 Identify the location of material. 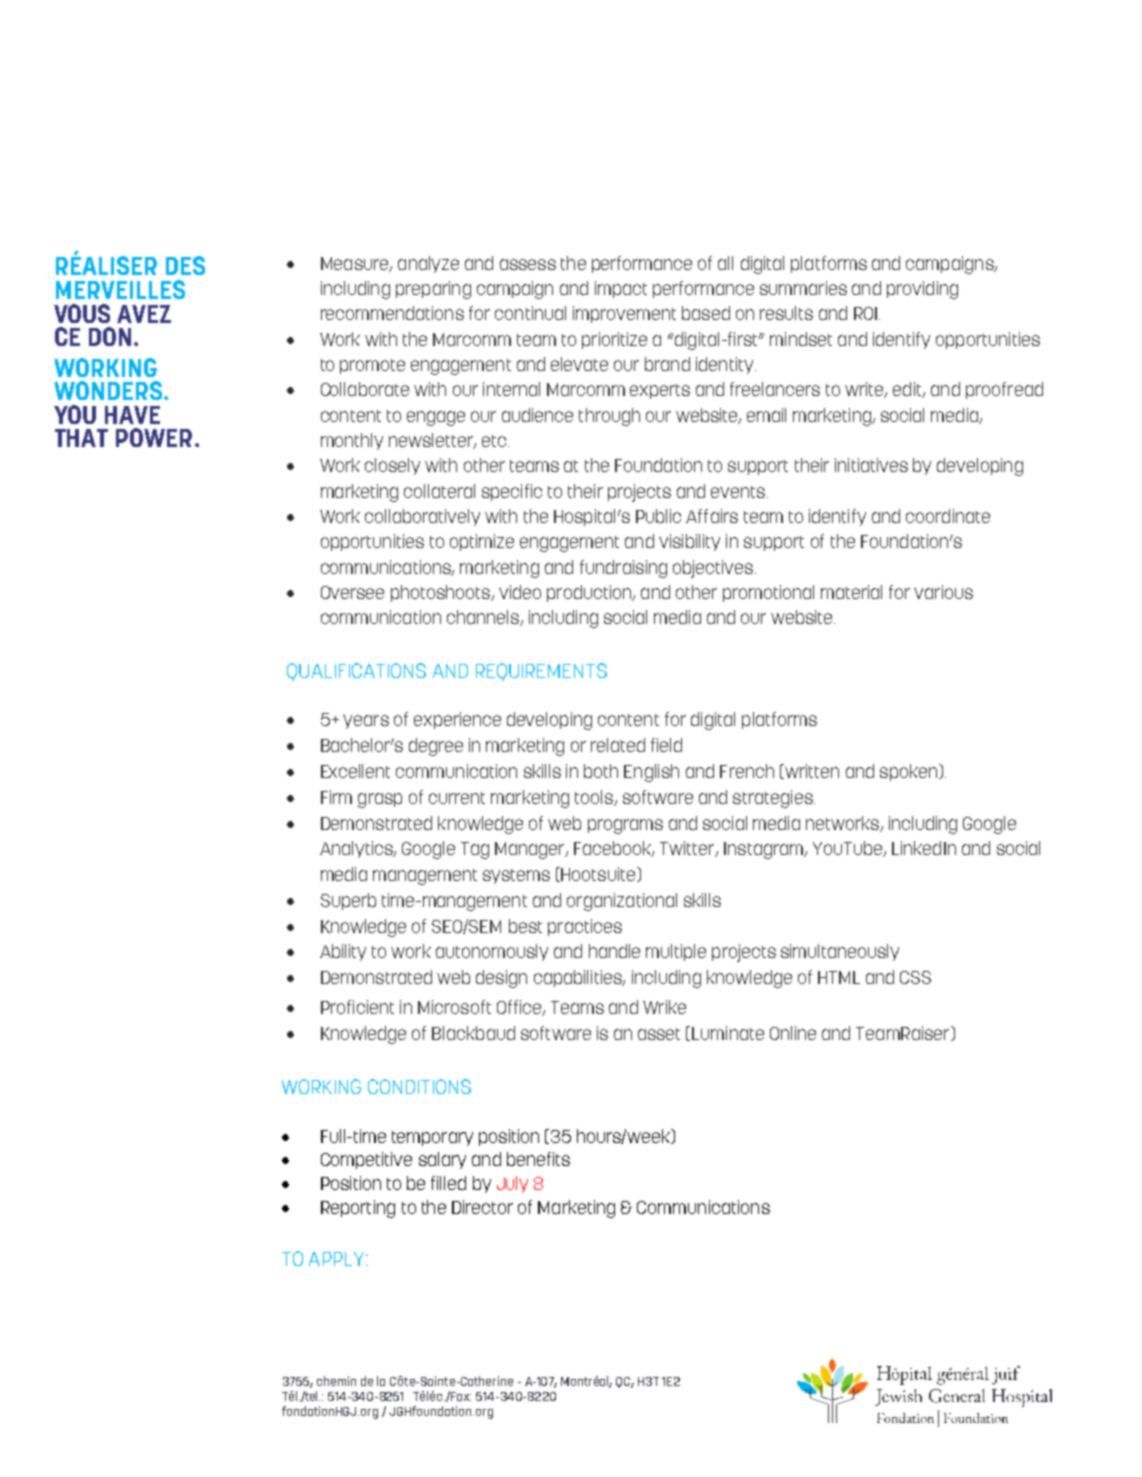
(851, 592).
